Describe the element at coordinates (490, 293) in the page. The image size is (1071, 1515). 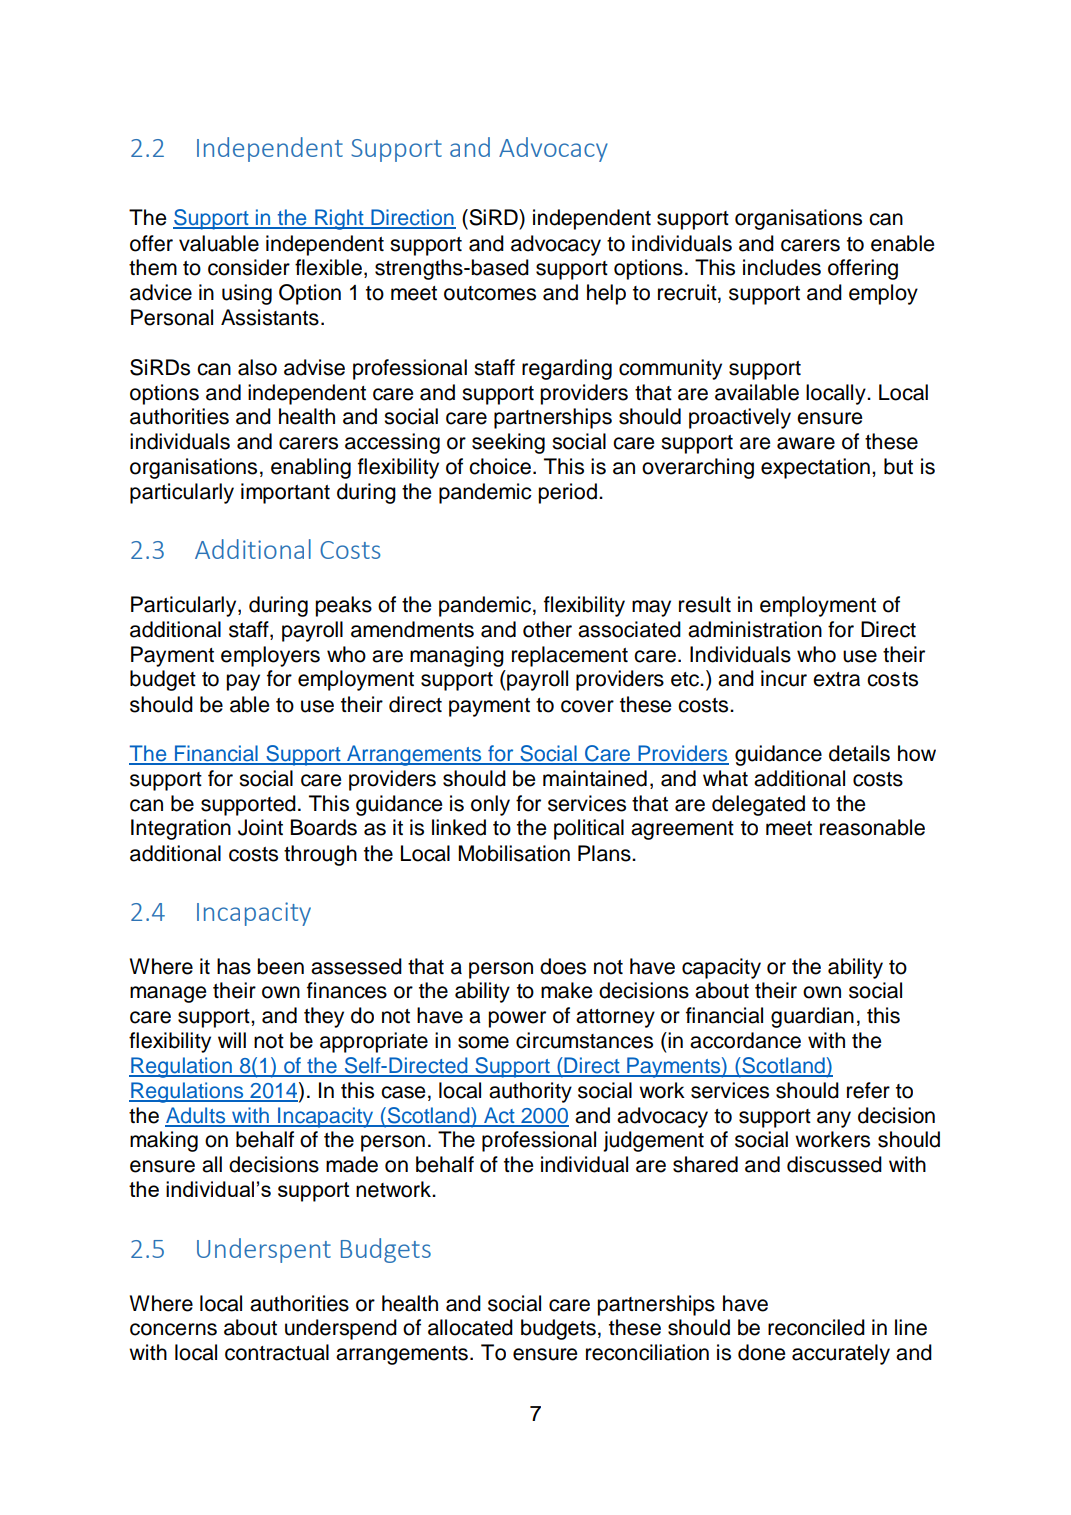
I see `outcomes` at that location.
